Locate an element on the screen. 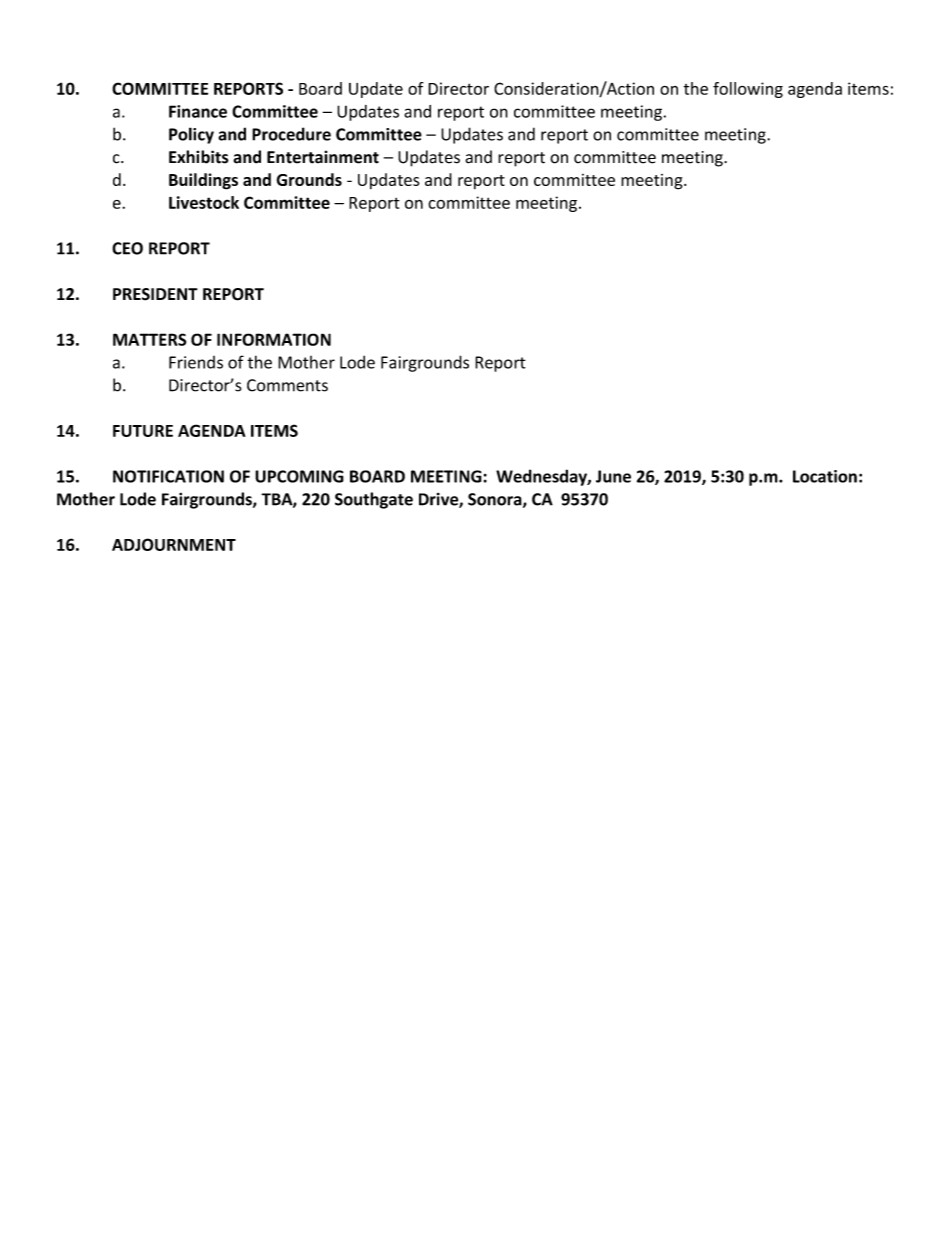  Procedure is located at coordinates (291, 134).
